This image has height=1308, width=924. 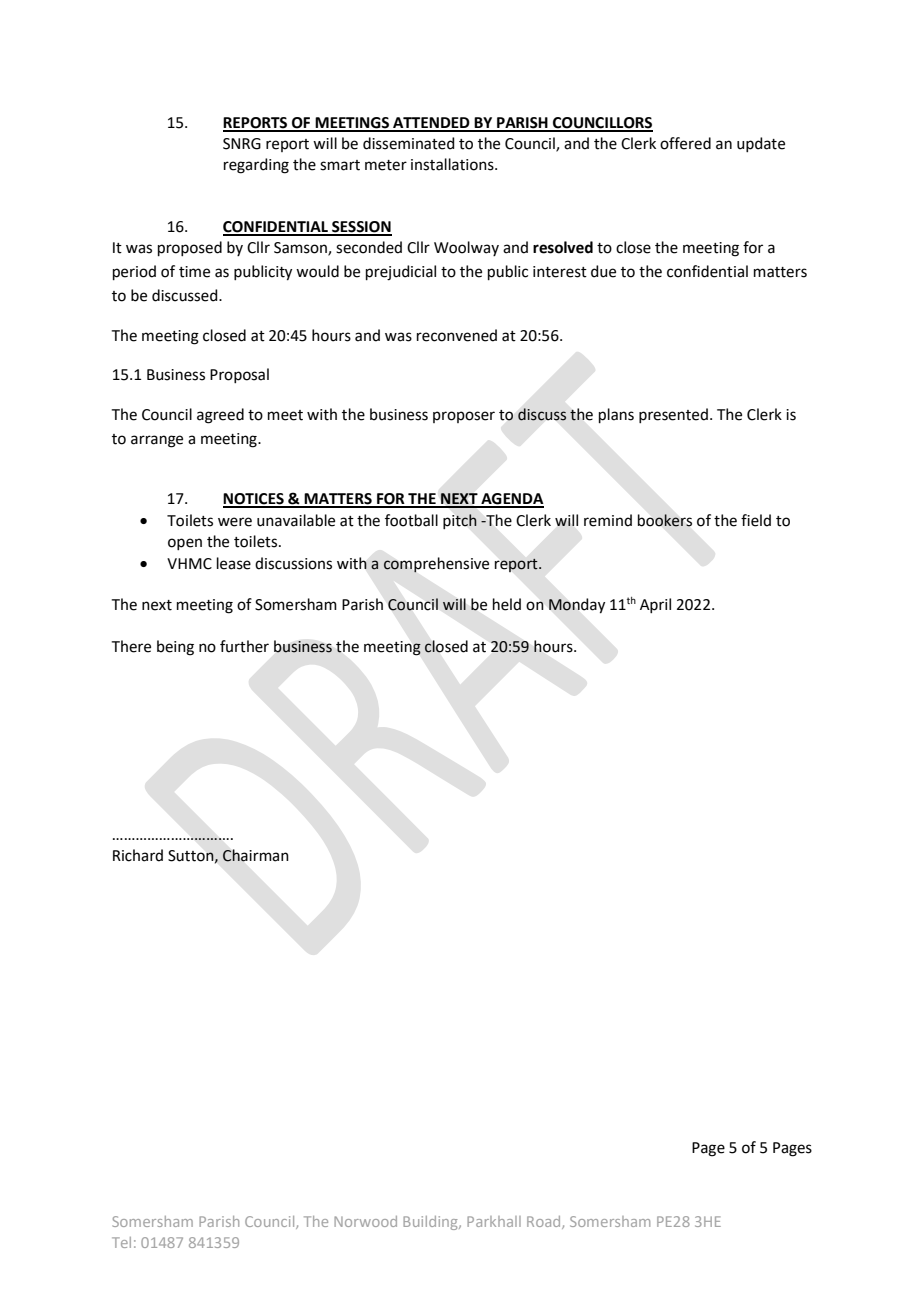 What do you see at coordinates (121, 1242) in the image?
I see `Tel` at bounding box center [121, 1242].
